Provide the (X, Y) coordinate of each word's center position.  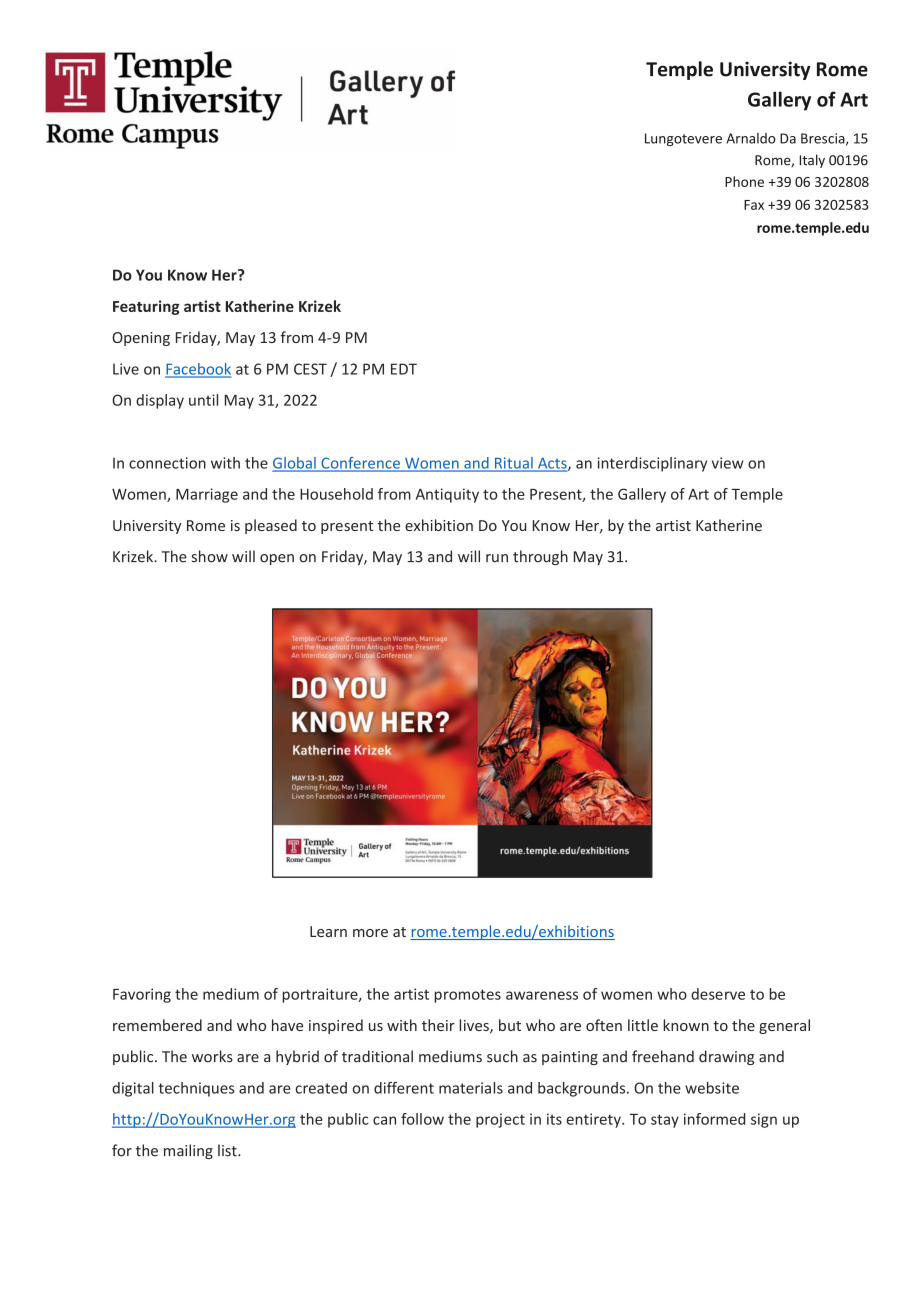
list (228, 1150)
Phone (744, 181)
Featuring (146, 307)
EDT (404, 369)
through (540, 557)
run (497, 558)
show (210, 556)
